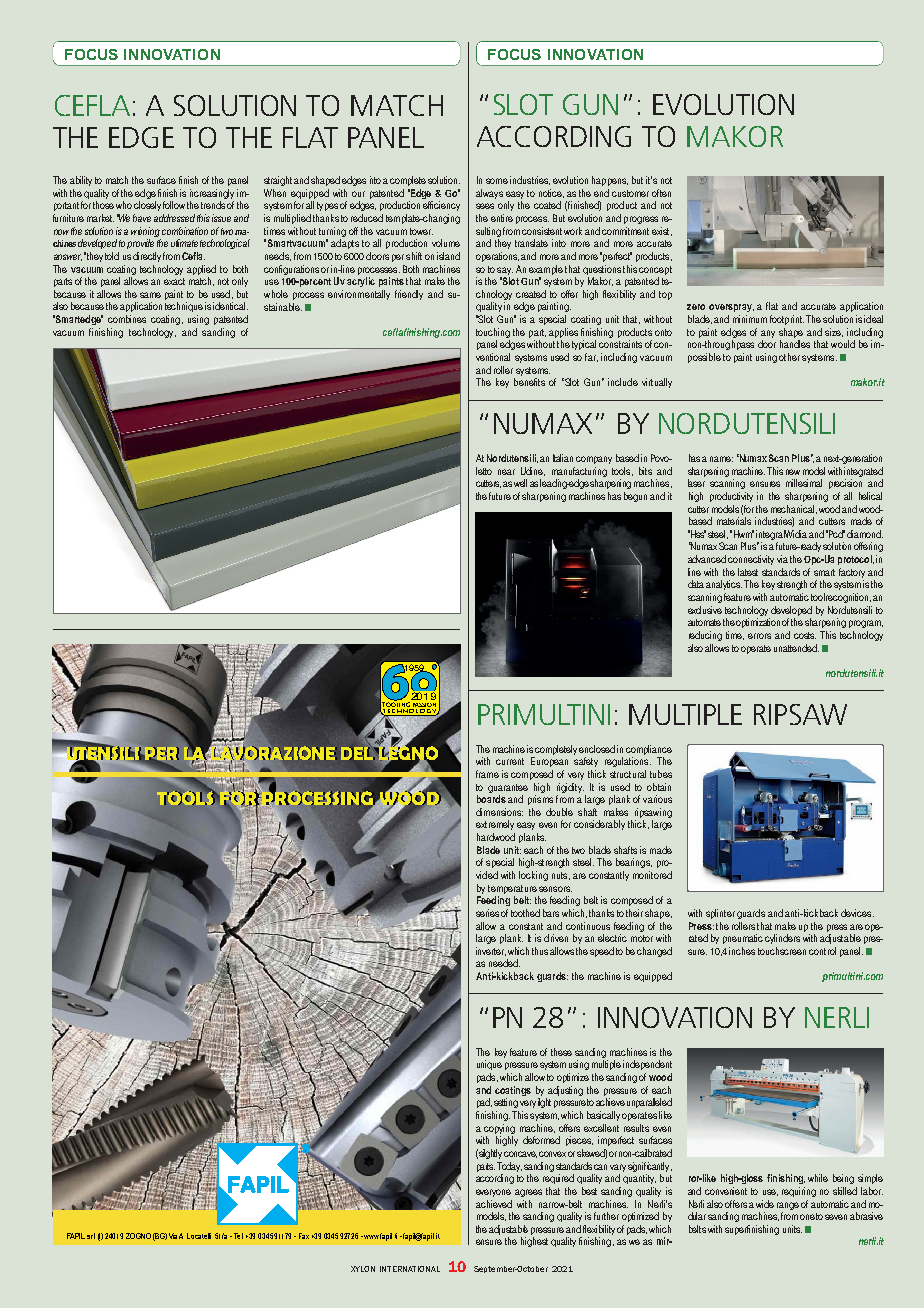  What do you see at coordinates (788, 1206) in the page?
I see `range` at bounding box center [788, 1206].
